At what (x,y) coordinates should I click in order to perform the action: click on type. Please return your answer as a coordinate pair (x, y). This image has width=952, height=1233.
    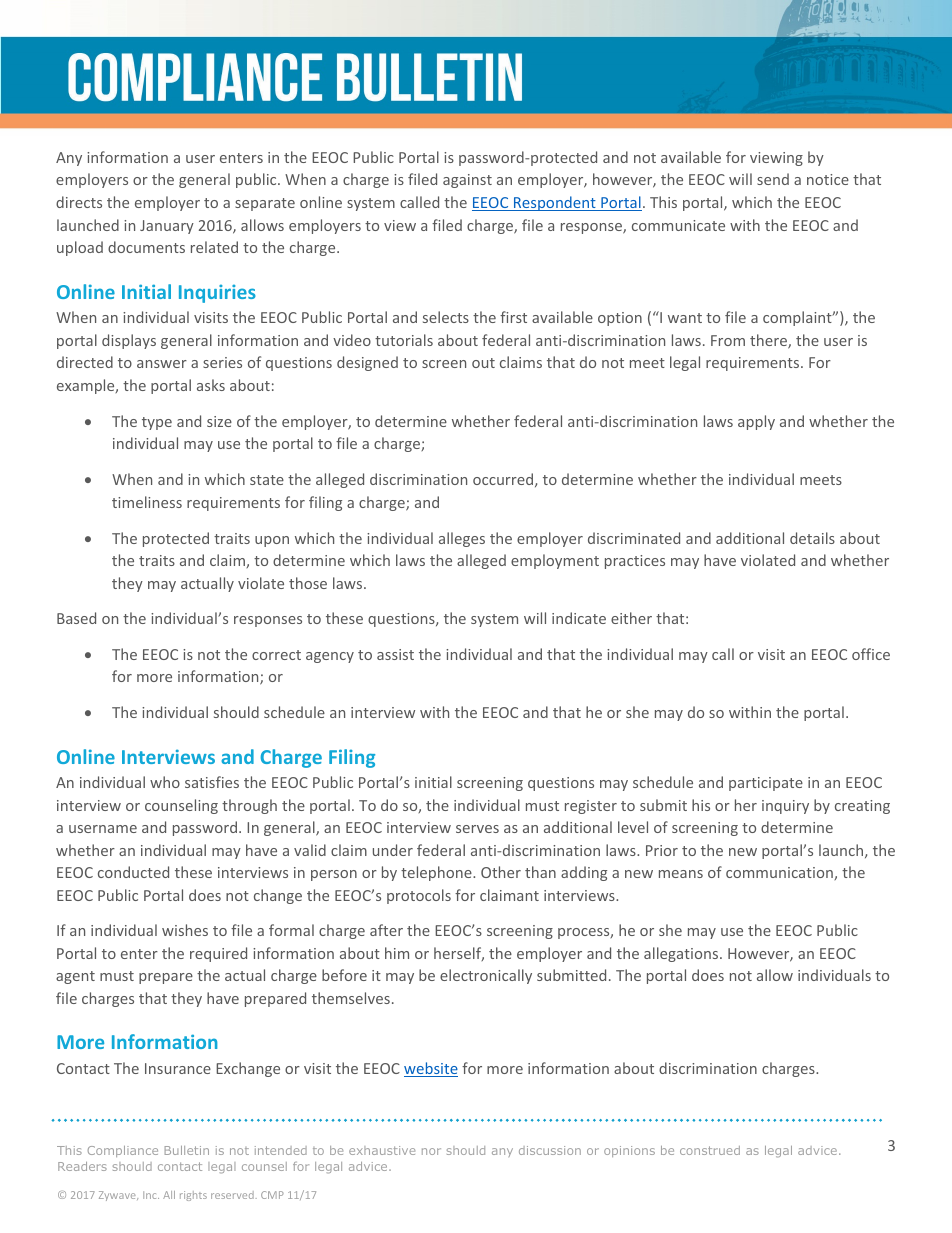
    Looking at the image, I should click on (157, 423).
